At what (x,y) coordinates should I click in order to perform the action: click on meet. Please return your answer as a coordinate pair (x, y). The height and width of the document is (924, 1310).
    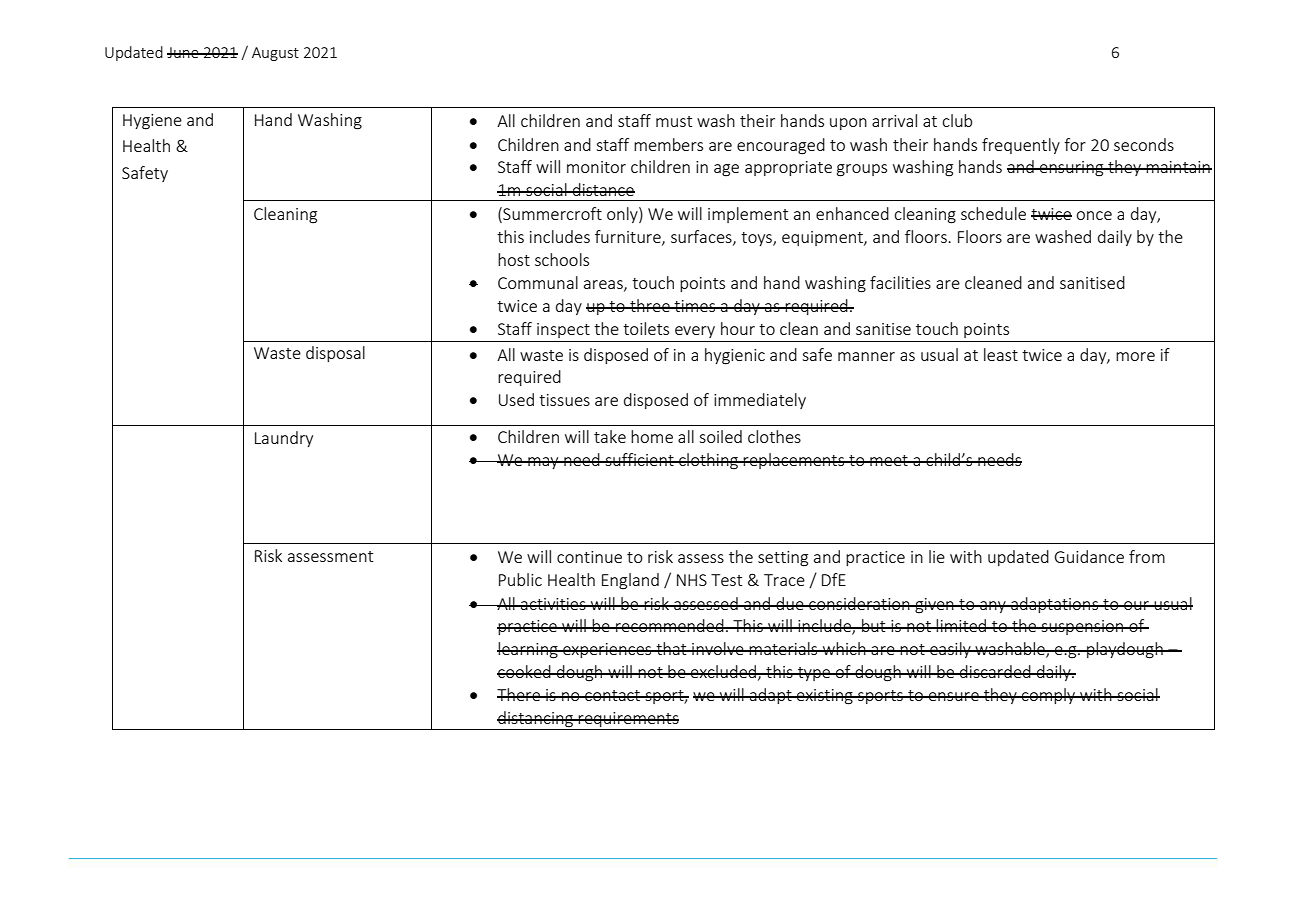
    Looking at the image, I should click on (889, 460).
